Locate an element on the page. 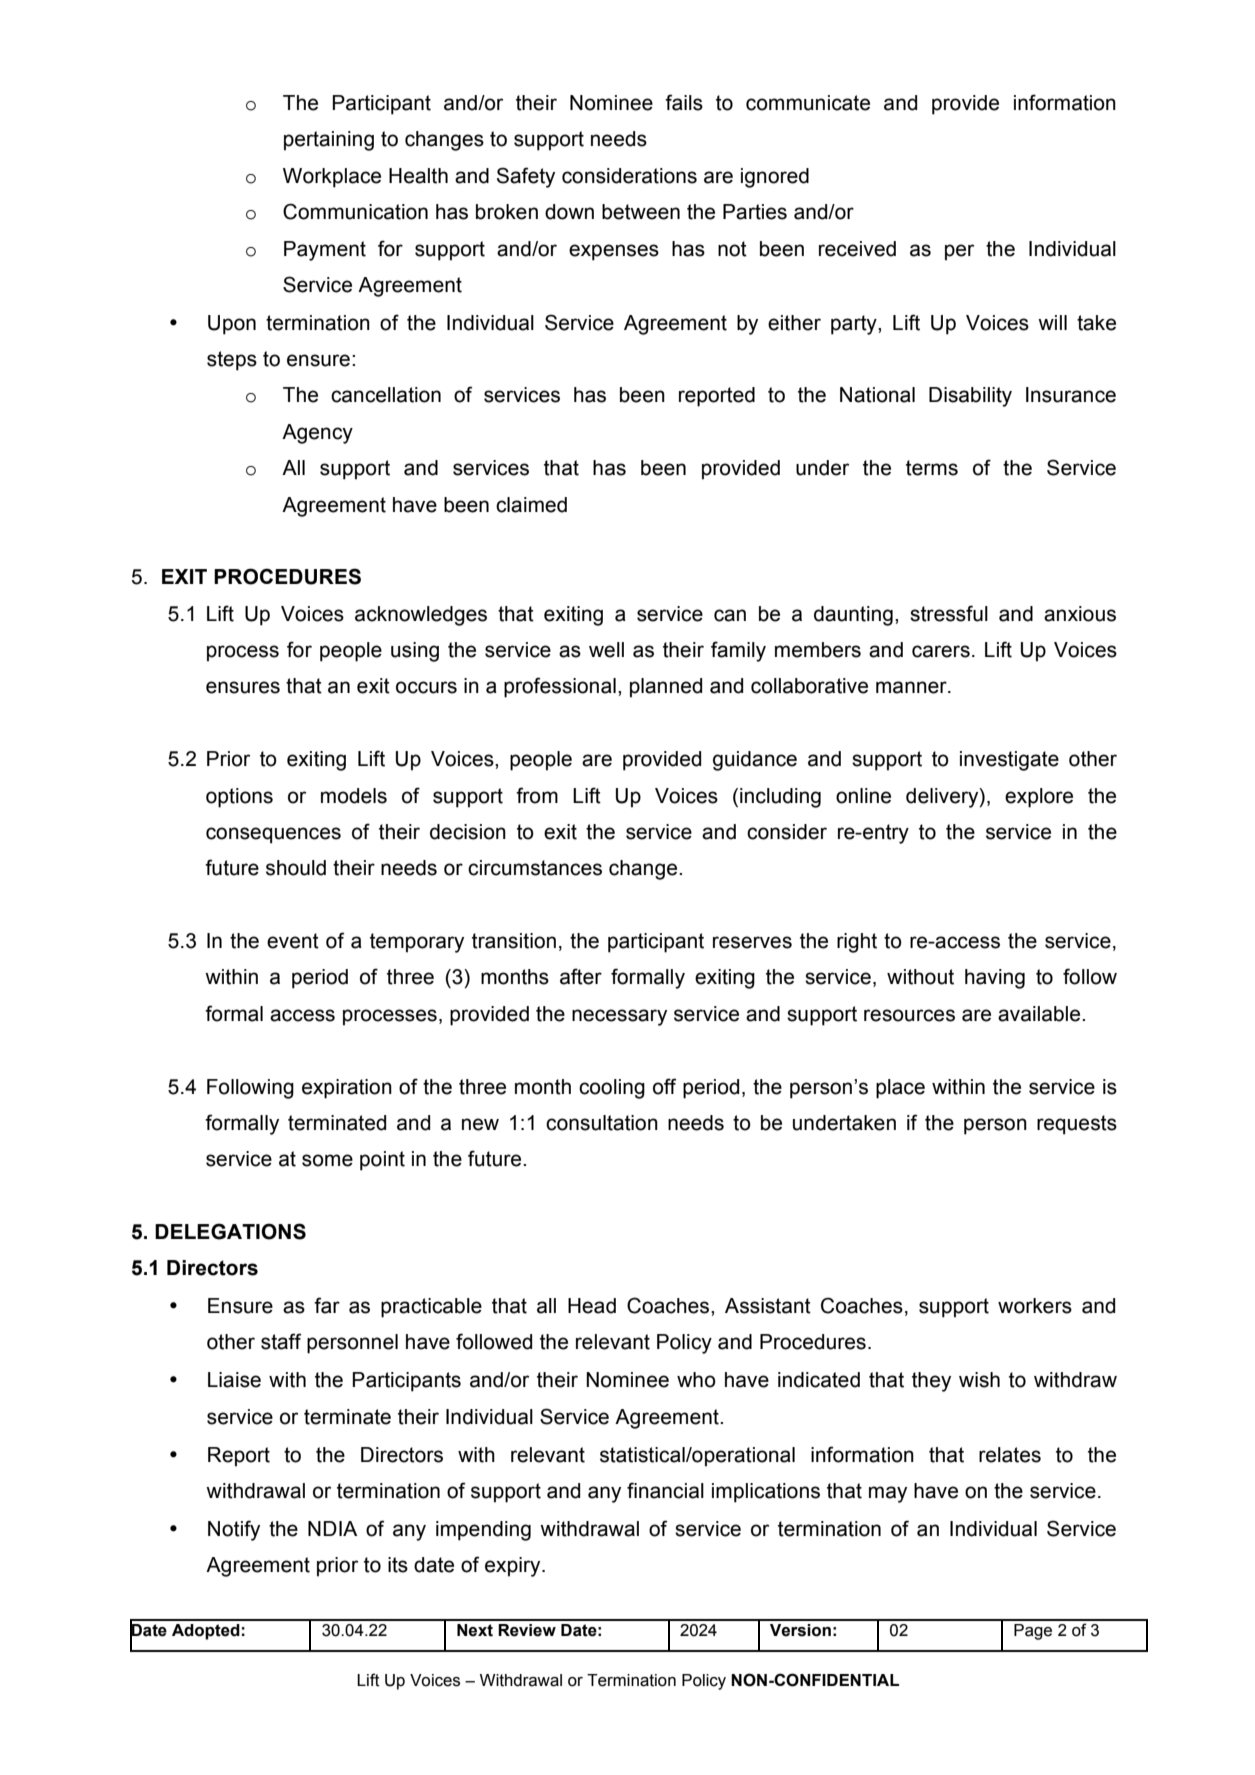 The height and width of the page is (1775, 1255). Page is located at coordinates (1033, 1632).
